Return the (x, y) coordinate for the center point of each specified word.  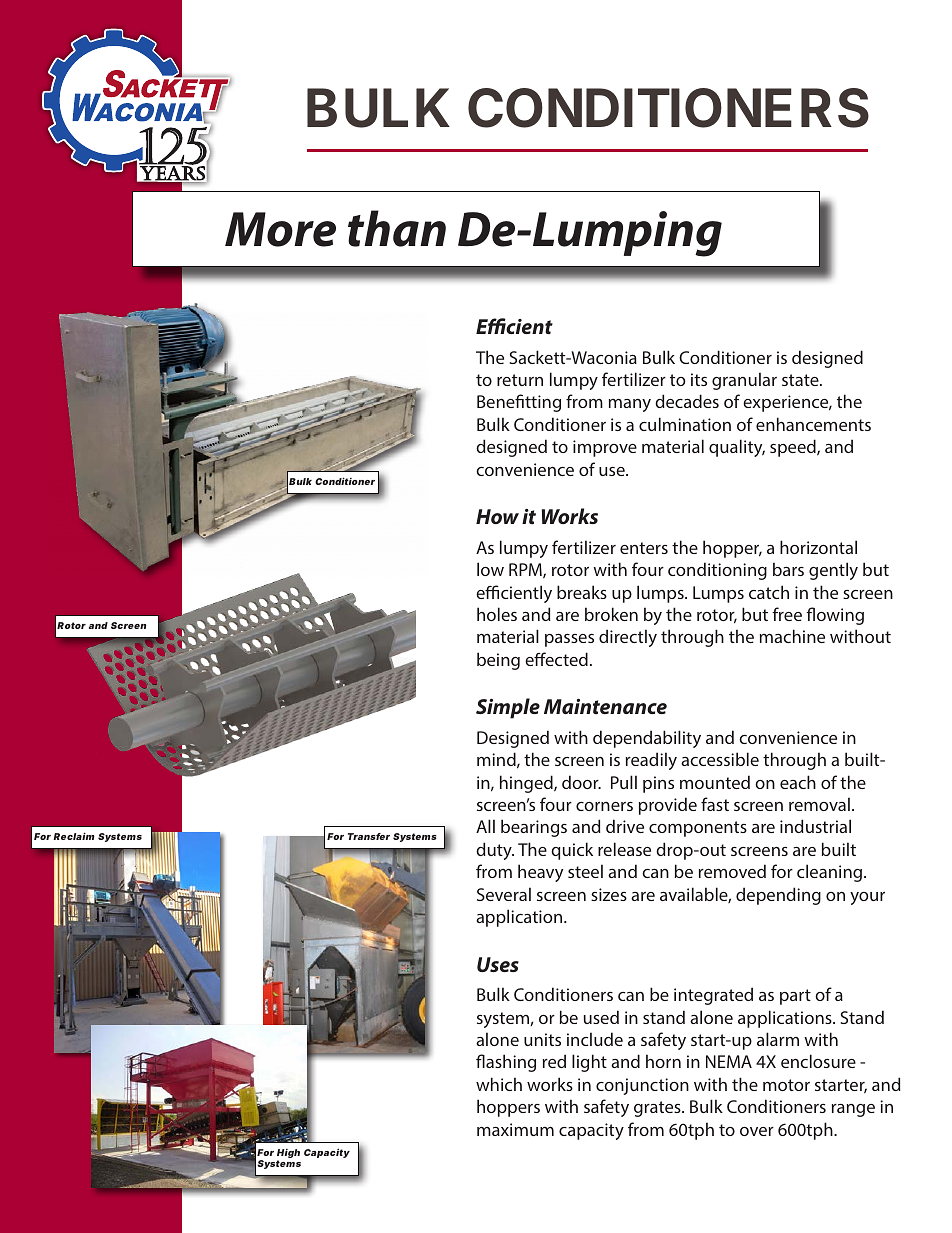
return (520, 380)
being (498, 661)
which (499, 1084)
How (497, 516)
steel (585, 871)
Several (504, 894)
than (397, 228)
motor (786, 1085)
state (801, 380)
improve (605, 448)
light (589, 1063)
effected (556, 659)
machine (792, 636)
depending (778, 896)
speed (794, 448)
